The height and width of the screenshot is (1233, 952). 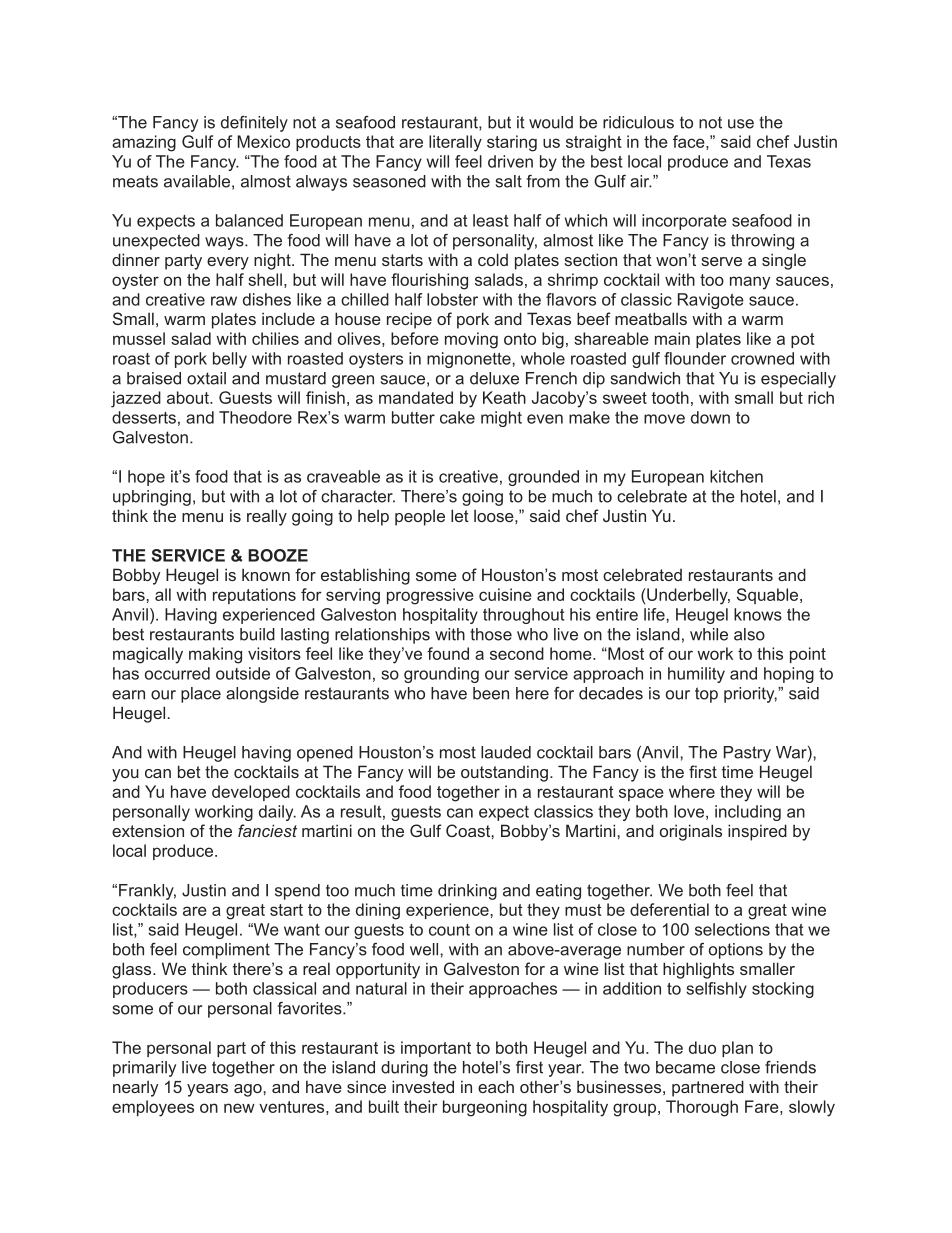 What do you see at coordinates (455, 143) in the screenshot?
I see `literally` at bounding box center [455, 143].
